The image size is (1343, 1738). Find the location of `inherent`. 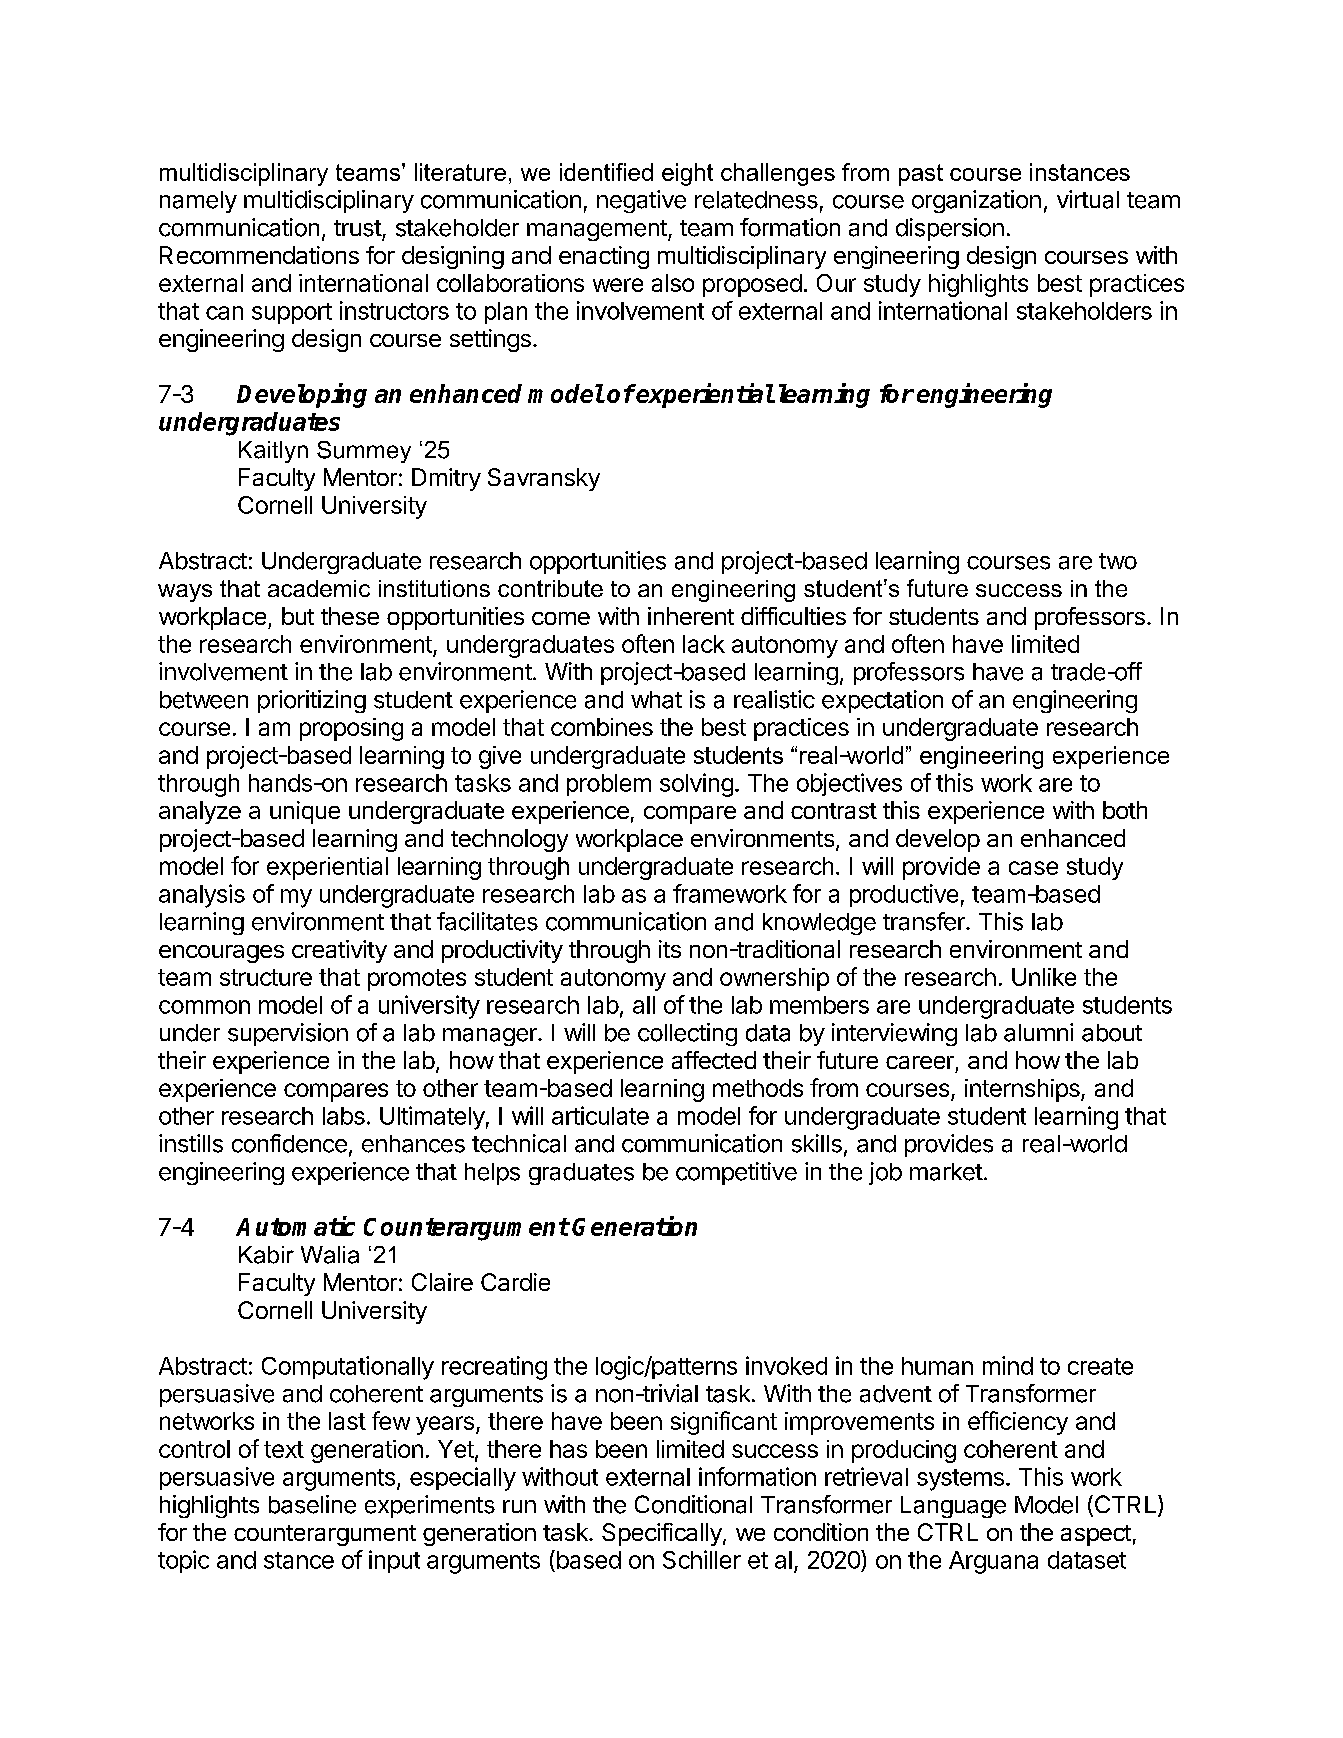

inherent is located at coordinates (691, 616).
